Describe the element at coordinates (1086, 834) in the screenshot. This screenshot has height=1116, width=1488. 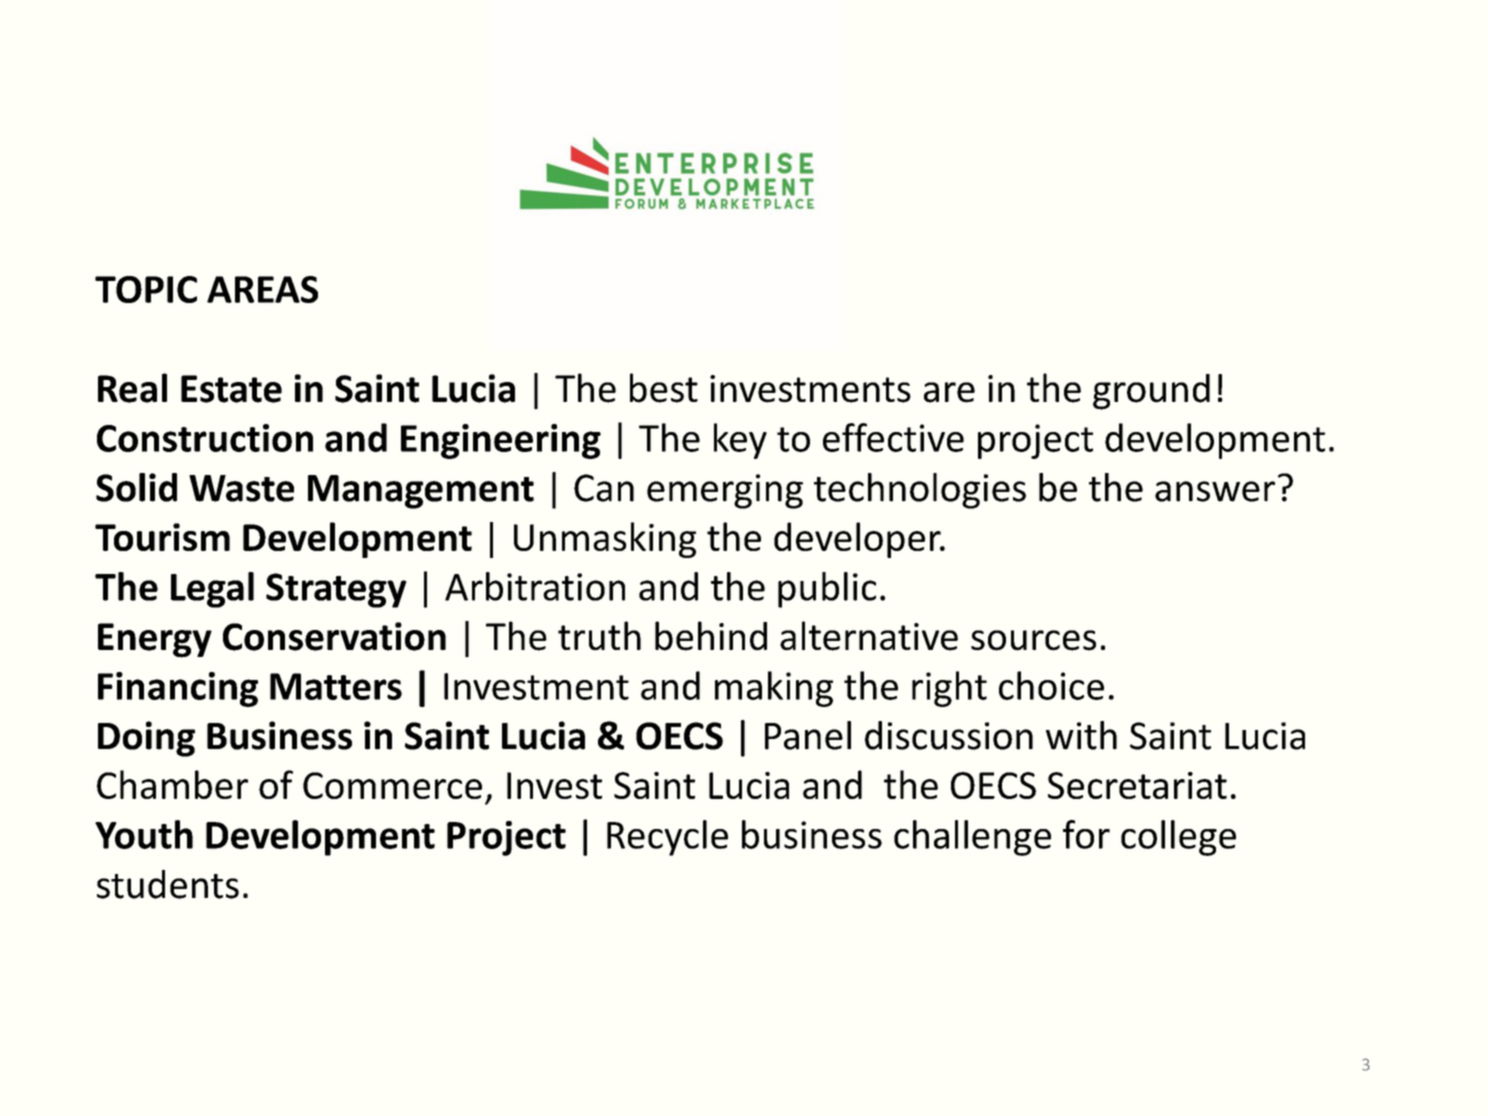
I see `for` at that location.
